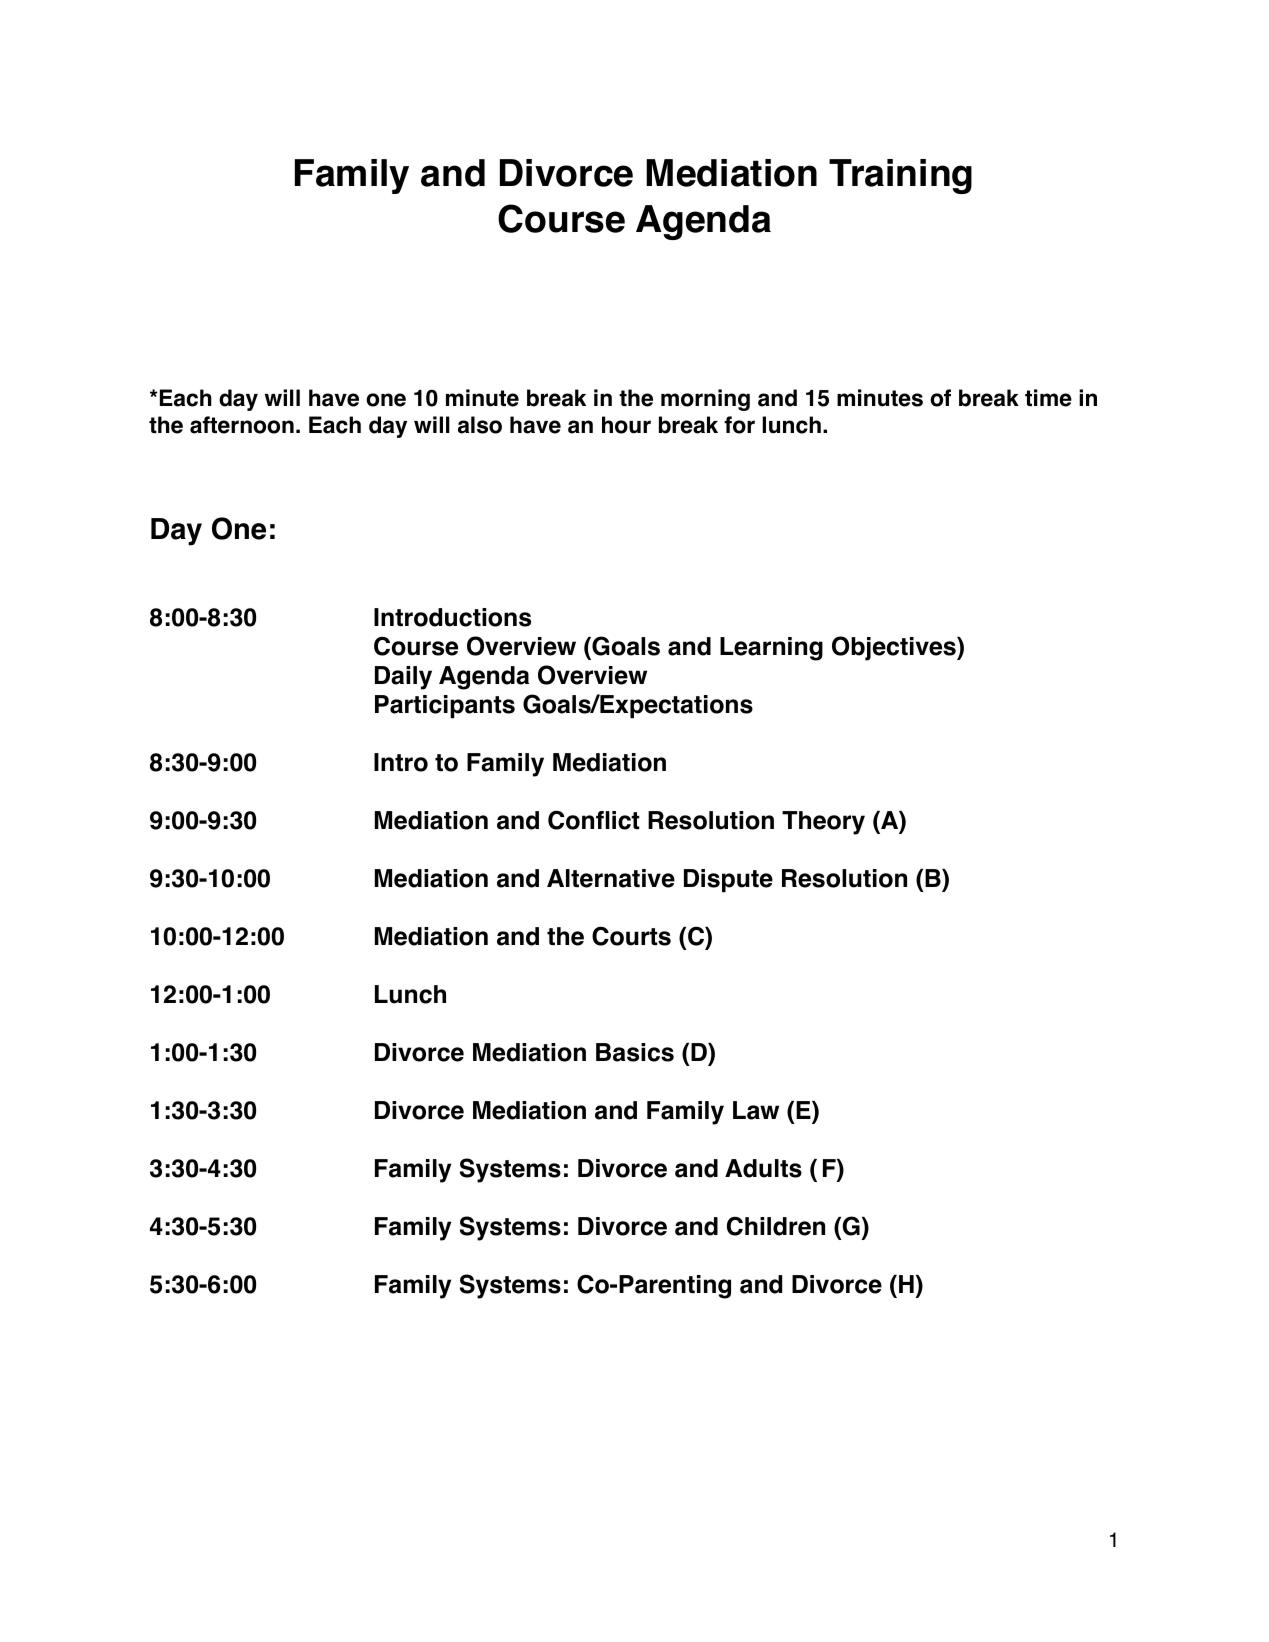 This page has width=1269, height=1642. I want to click on Objectives, so click(895, 648).
